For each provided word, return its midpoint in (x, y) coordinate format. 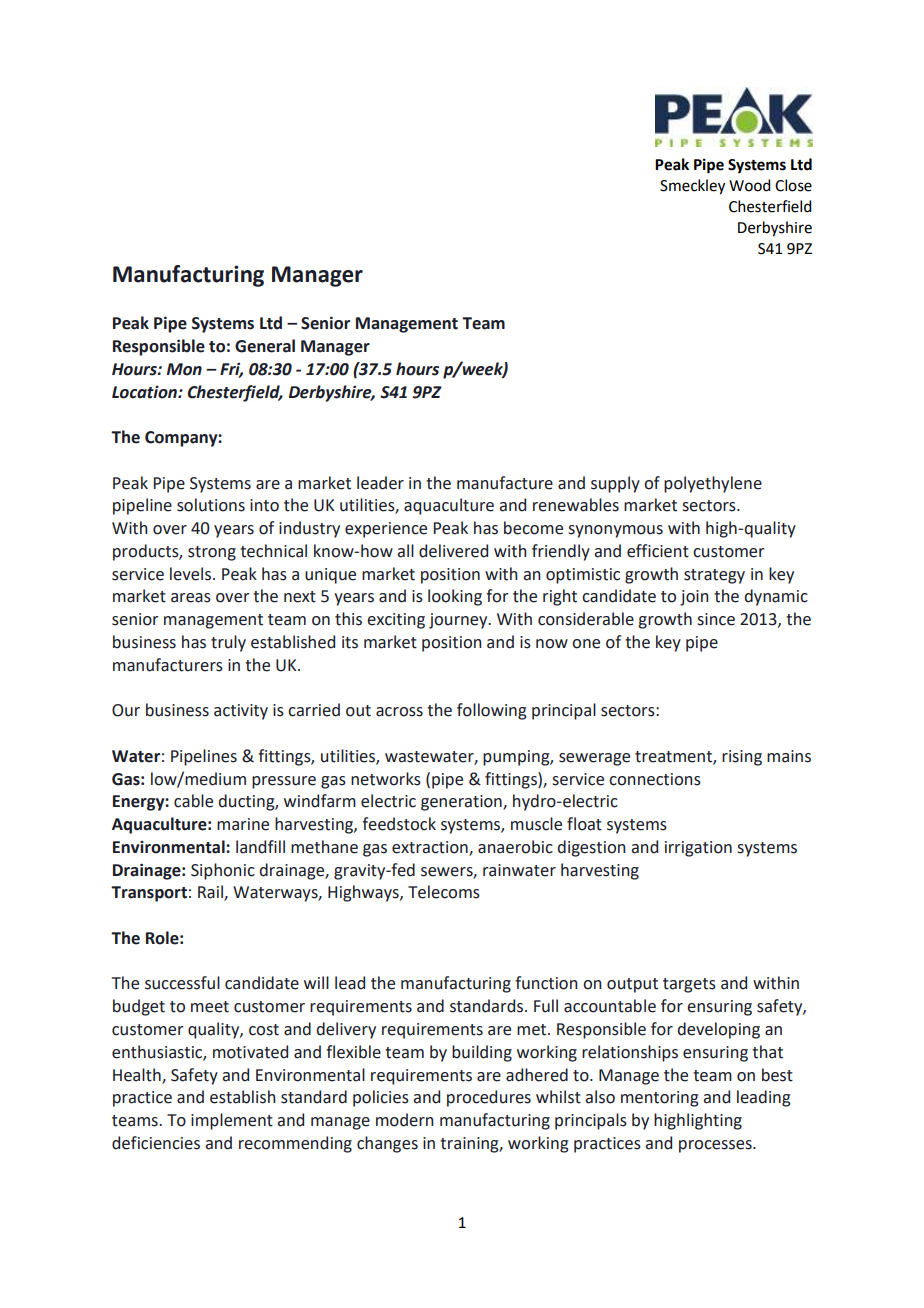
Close (793, 185)
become (533, 528)
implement (232, 1121)
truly (228, 643)
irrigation (698, 849)
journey (459, 621)
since (716, 619)
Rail (211, 893)
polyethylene (713, 484)
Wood (749, 185)
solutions (211, 505)
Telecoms (444, 892)
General (265, 346)
